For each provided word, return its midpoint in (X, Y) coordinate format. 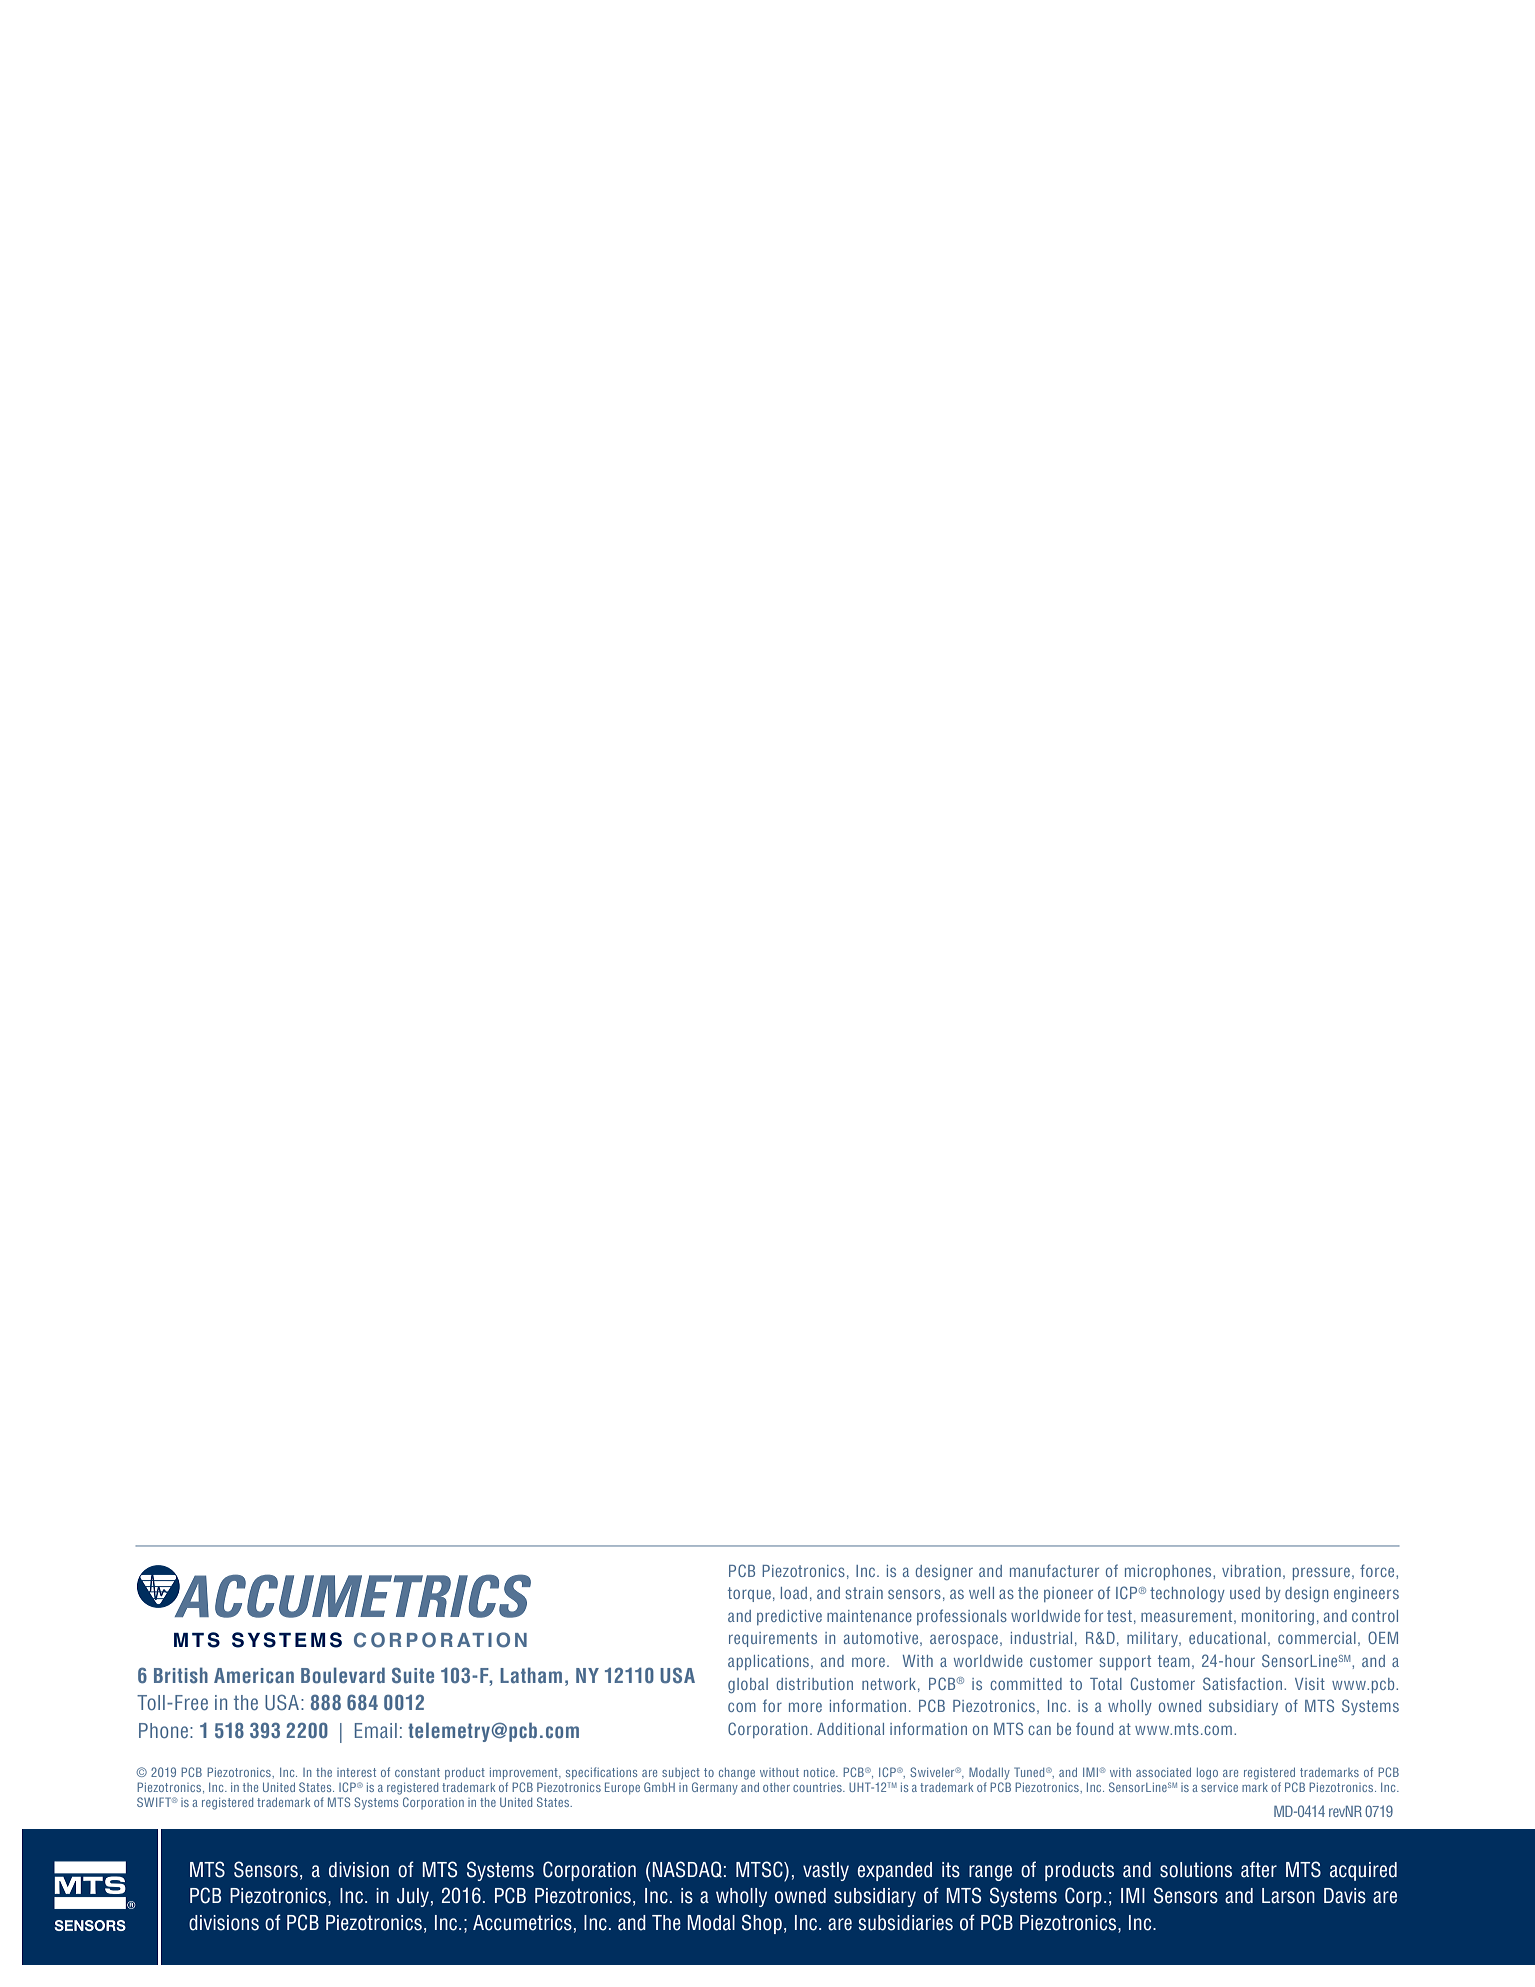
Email (376, 1730)
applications (770, 1662)
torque (749, 1594)
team (1174, 1661)
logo (1207, 1774)
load (794, 1593)
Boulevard (343, 1675)
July (413, 1897)
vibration (1251, 1571)
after (1259, 1869)
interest (356, 1772)
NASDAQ (687, 1869)
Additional (850, 1729)
